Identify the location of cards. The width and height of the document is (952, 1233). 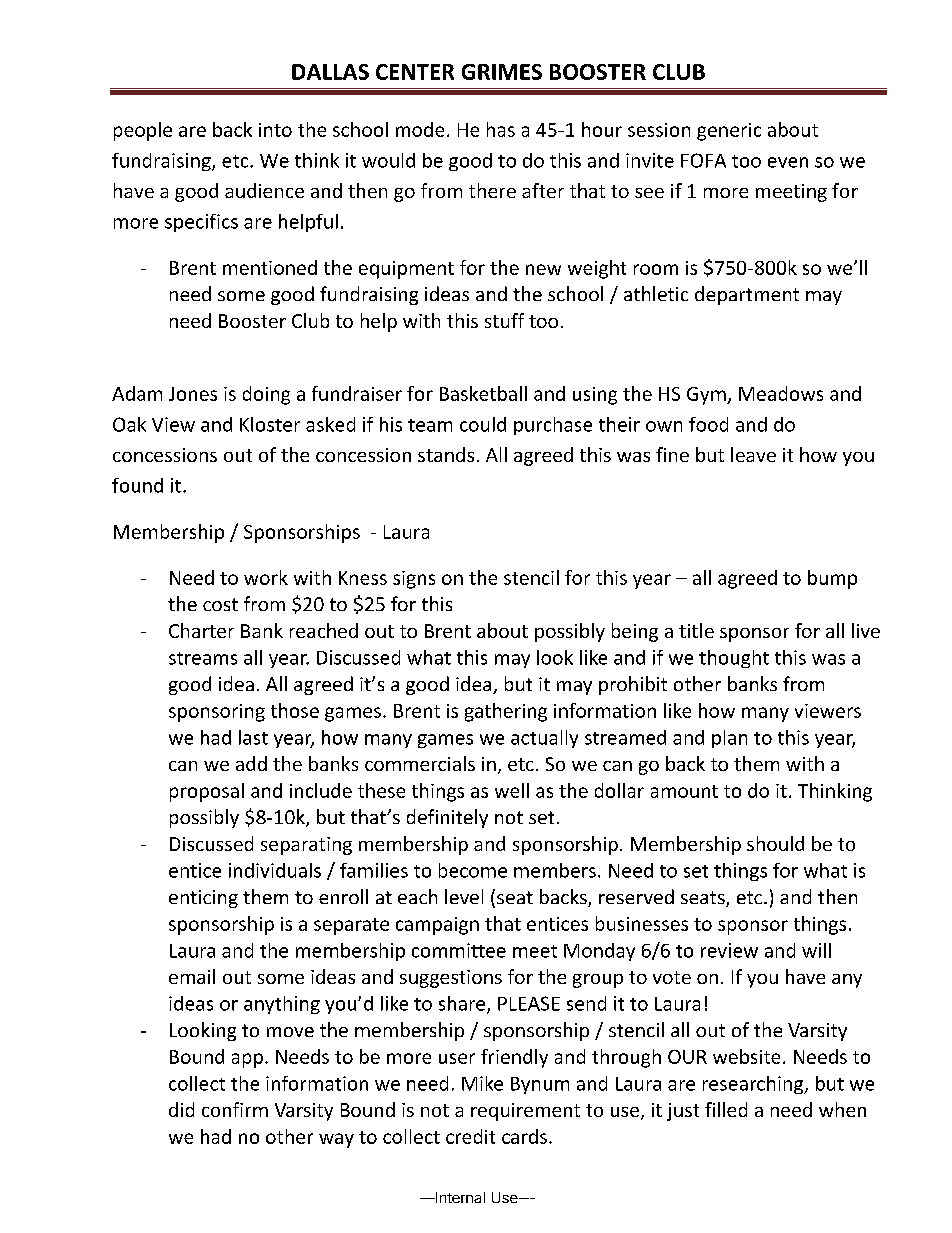
(524, 1136).
